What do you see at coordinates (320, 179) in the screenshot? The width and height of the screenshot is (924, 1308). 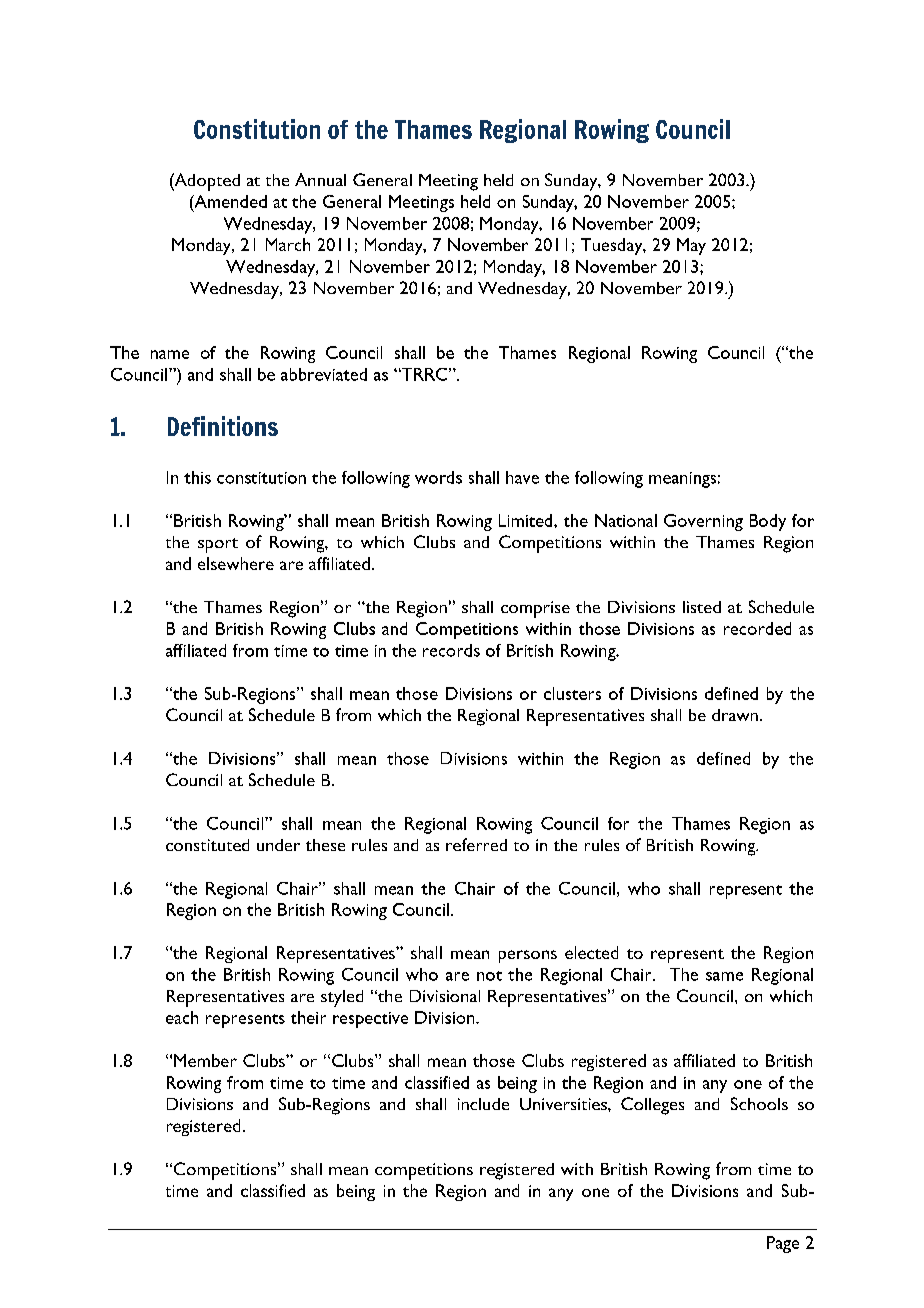 I see `Annual` at bounding box center [320, 179].
